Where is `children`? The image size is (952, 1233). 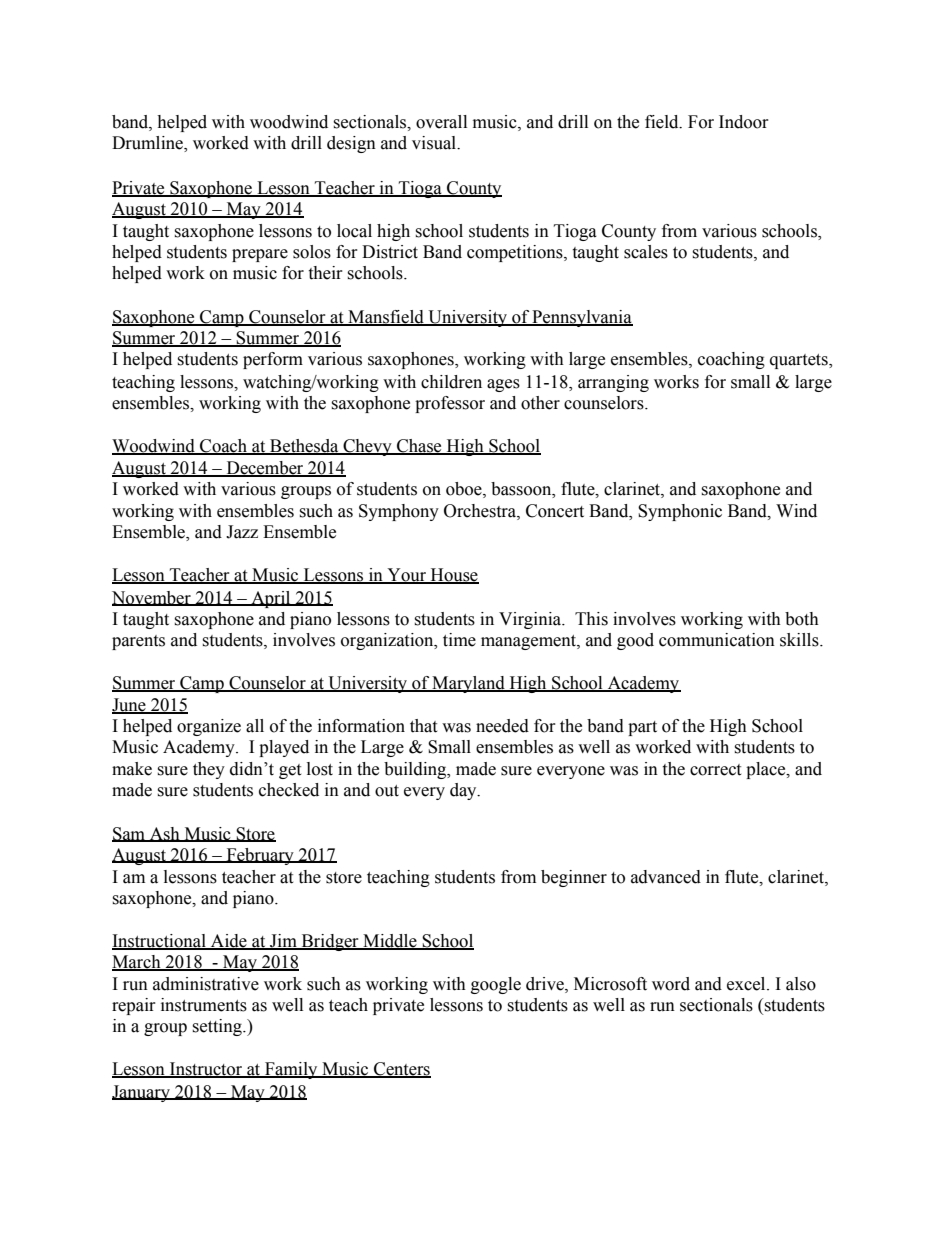 children is located at coordinates (451, 382).
